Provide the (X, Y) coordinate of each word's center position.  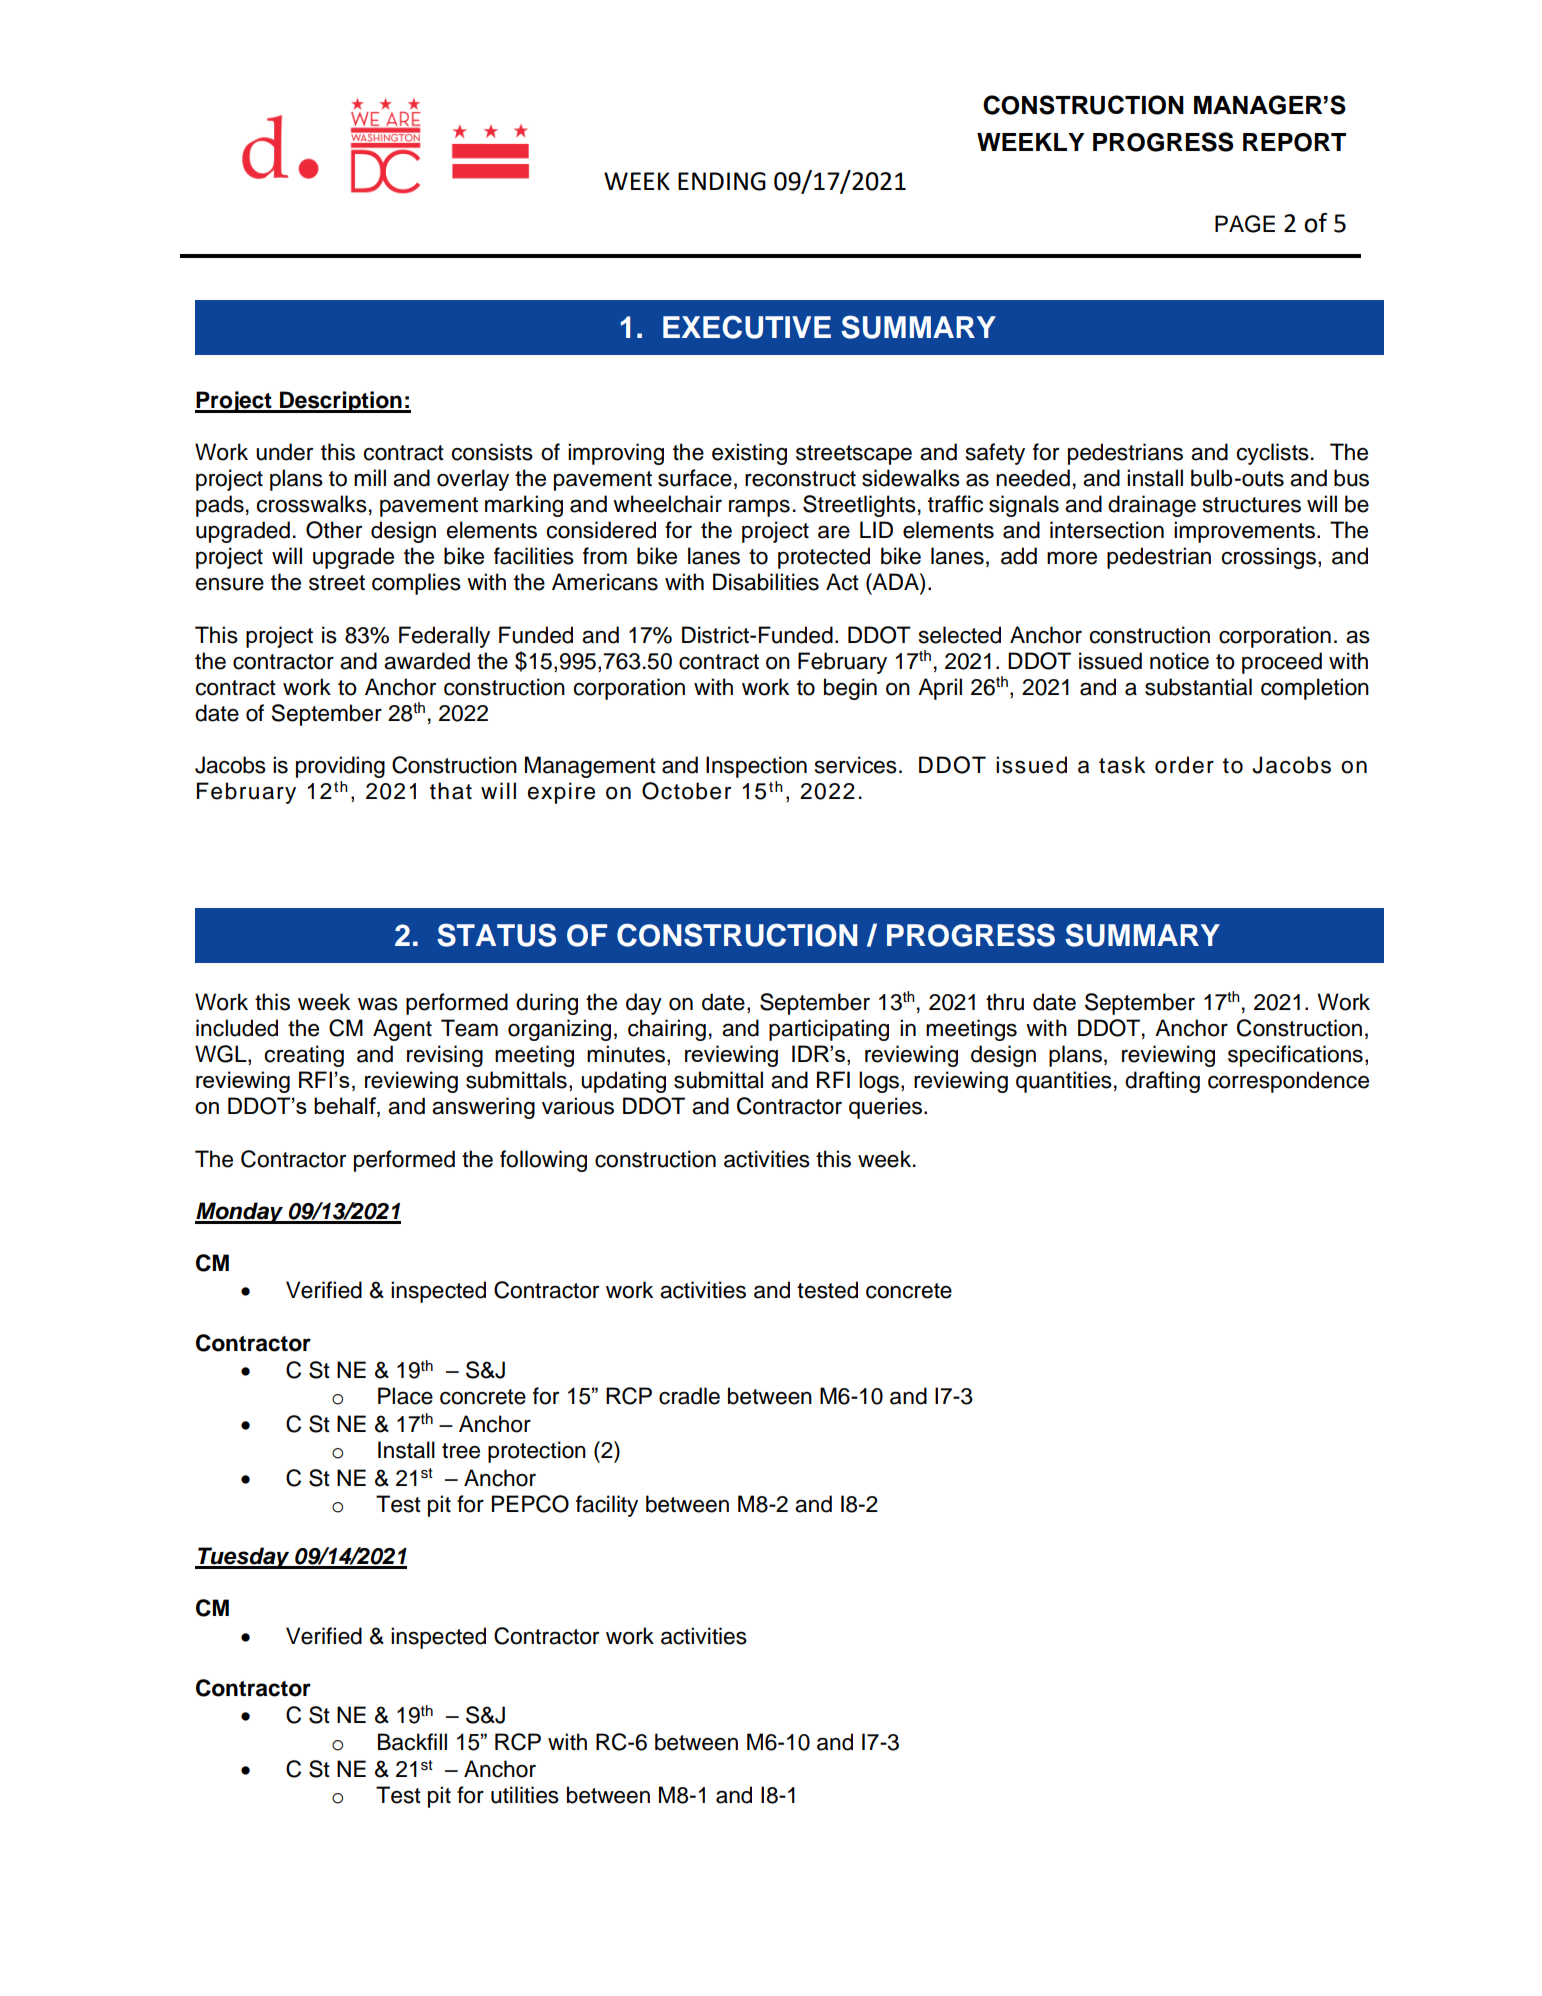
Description (341, 402)
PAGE (1245, 224)
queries (885, 1108)
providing (340, 767)
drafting (1162, 1082)
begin (850, 689)
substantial (1198, 687)
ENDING (722, 181)
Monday (240, 1213)
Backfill (412, 1742)
